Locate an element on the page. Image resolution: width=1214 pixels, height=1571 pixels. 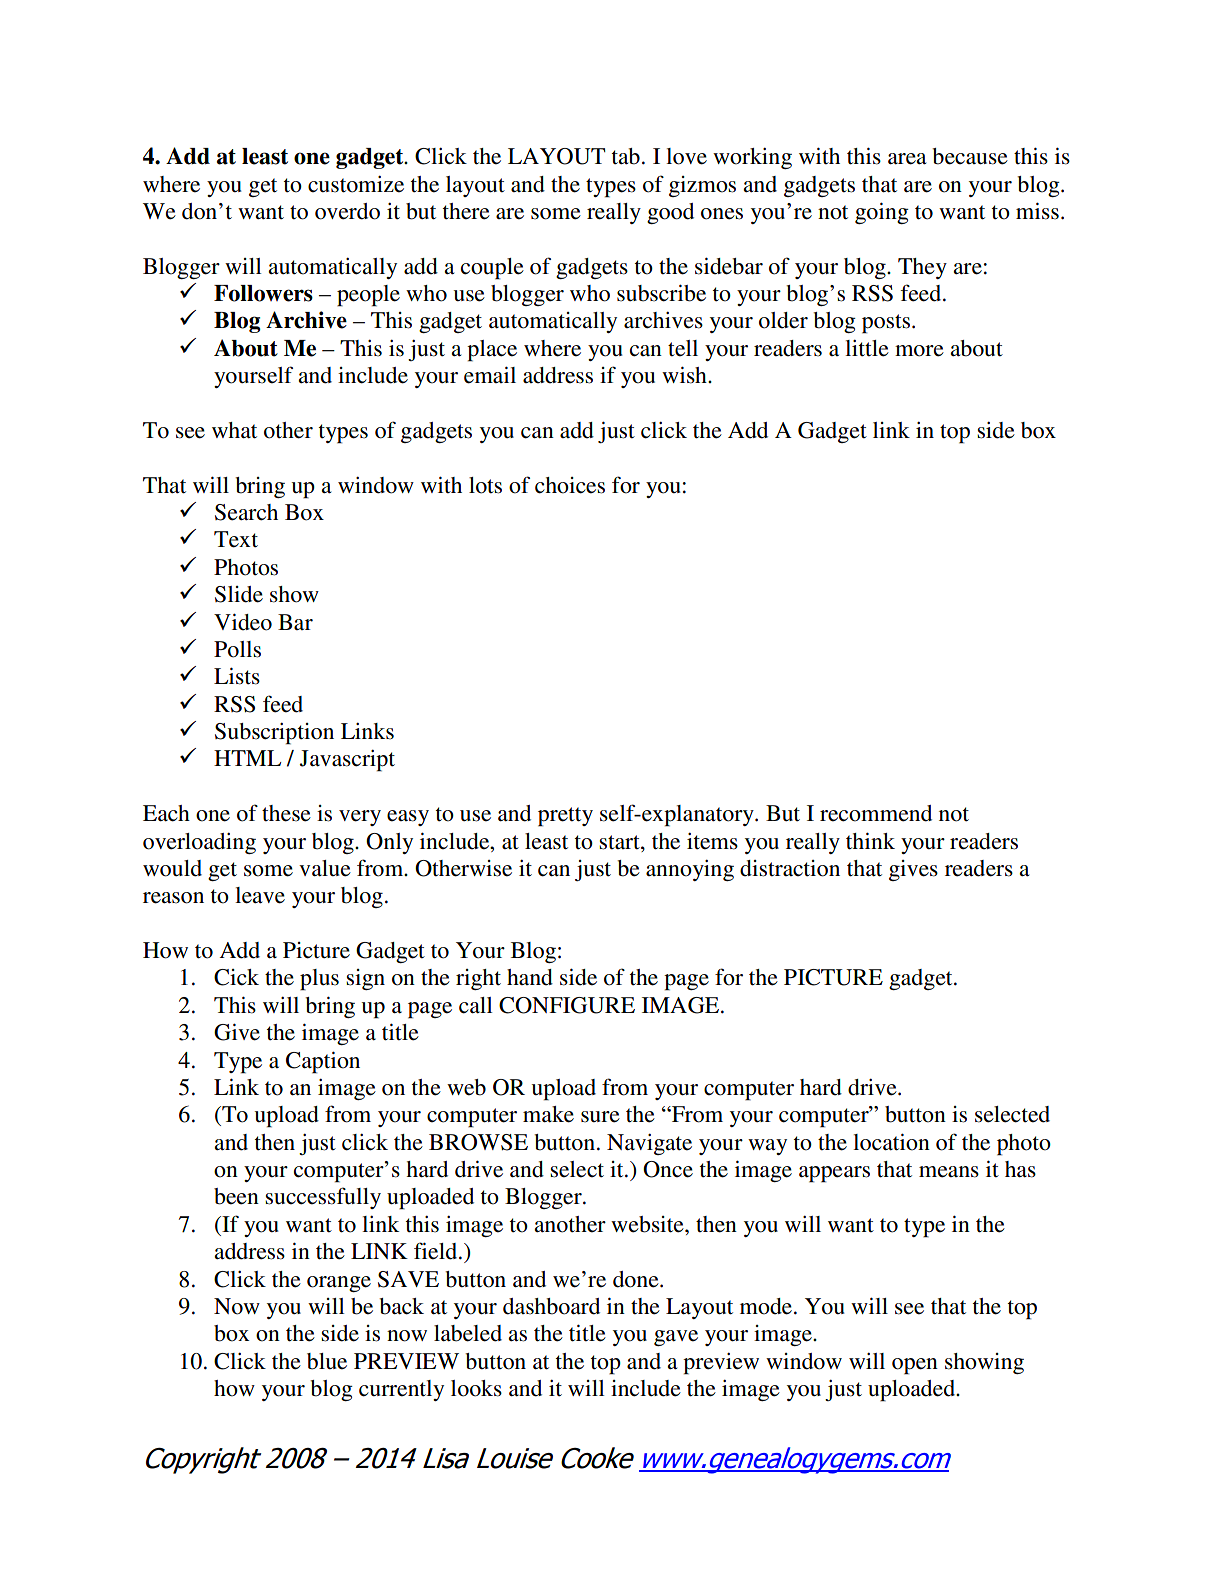
recommend is located at coordinates (876, 813).
